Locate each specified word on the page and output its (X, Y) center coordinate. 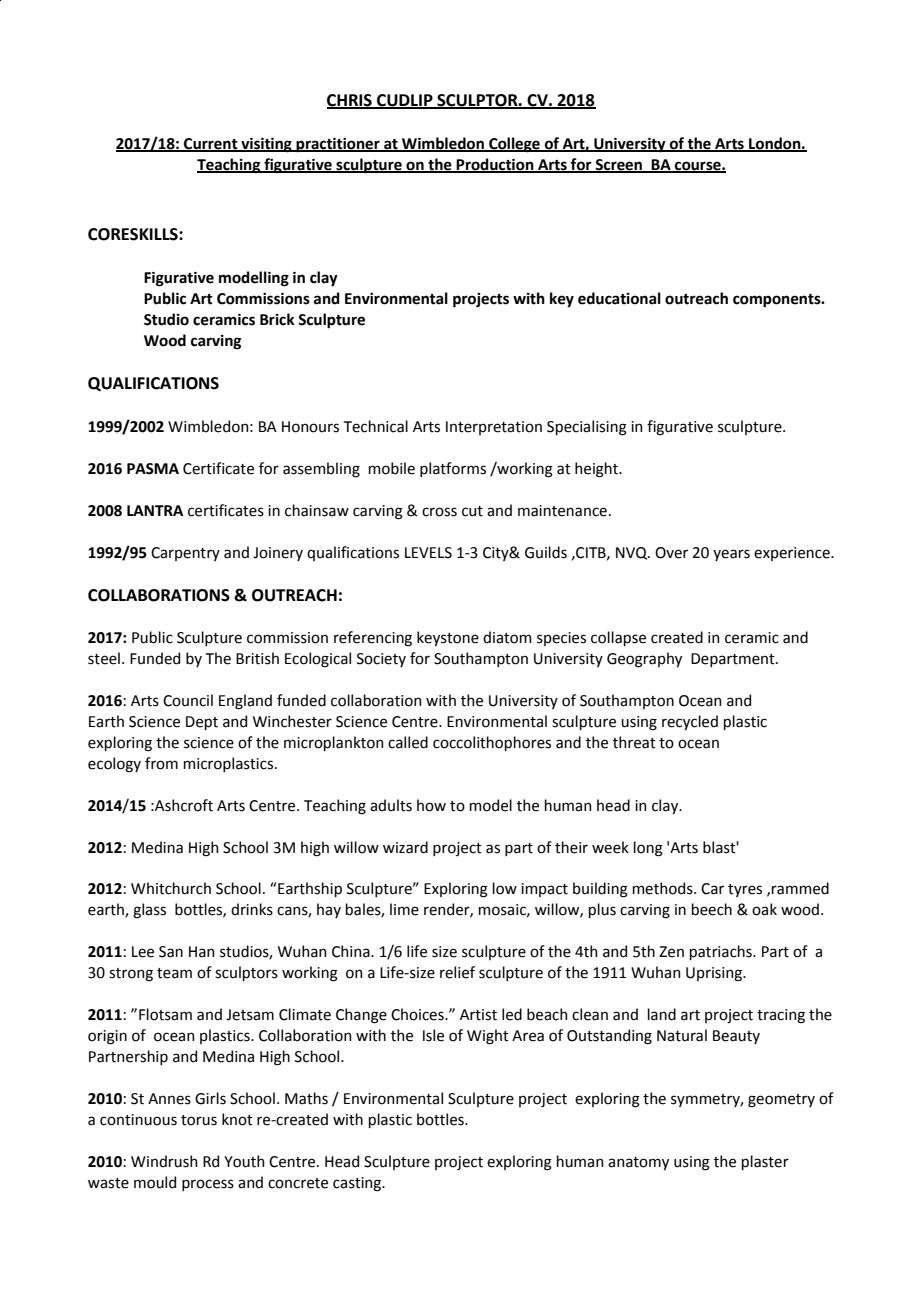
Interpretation (494, 428)
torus (199, 1120)
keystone (448, 638)
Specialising (587, 428)
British (257, 658)
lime (404, 909)
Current (211, 145)
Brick (277, 319)
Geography (644, 660)
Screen (619, 166)
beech (712, 909)
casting (358, 1184)
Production (495, 165)
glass (149, 911)
